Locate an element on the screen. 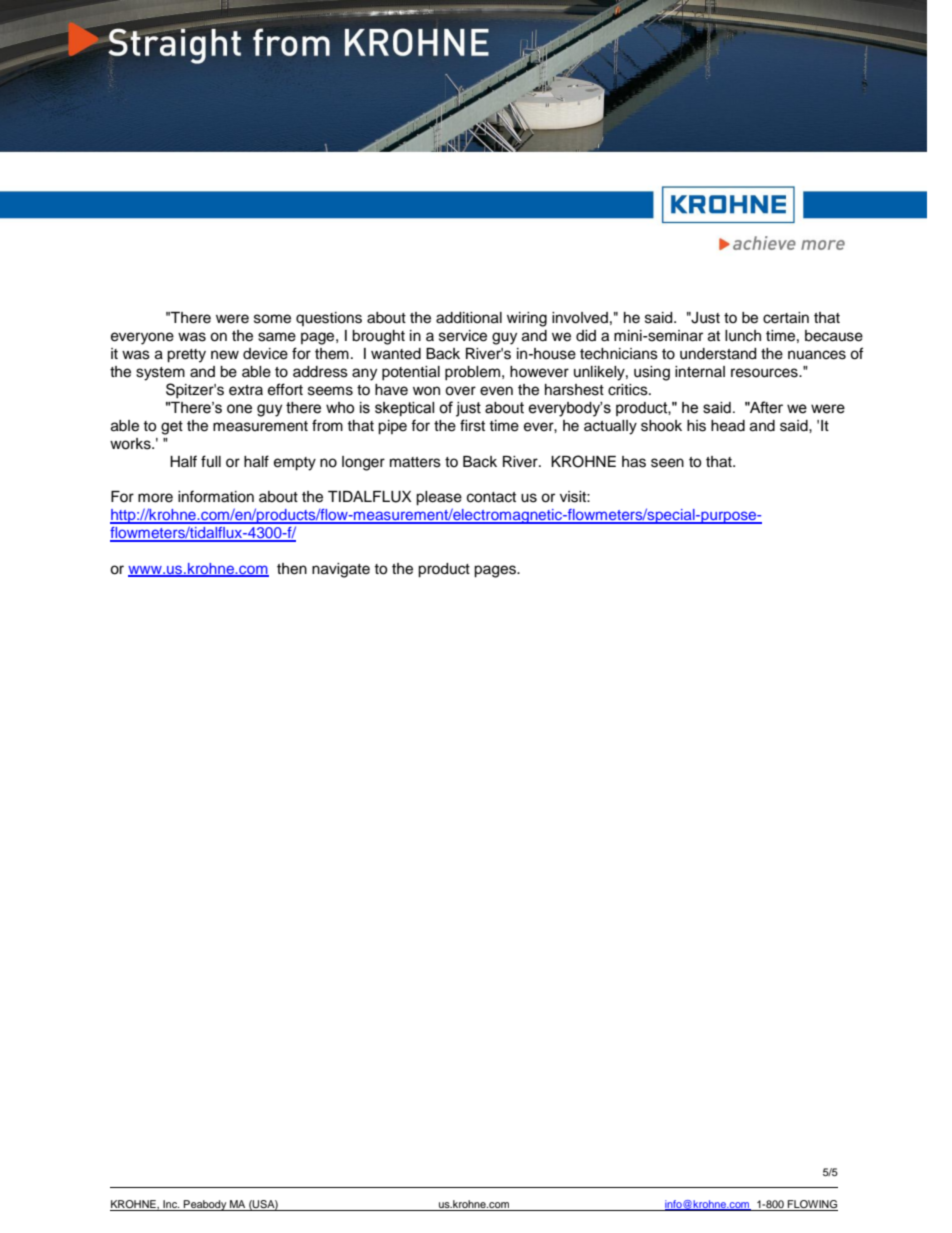  new is located at coordinates (225, 355).
